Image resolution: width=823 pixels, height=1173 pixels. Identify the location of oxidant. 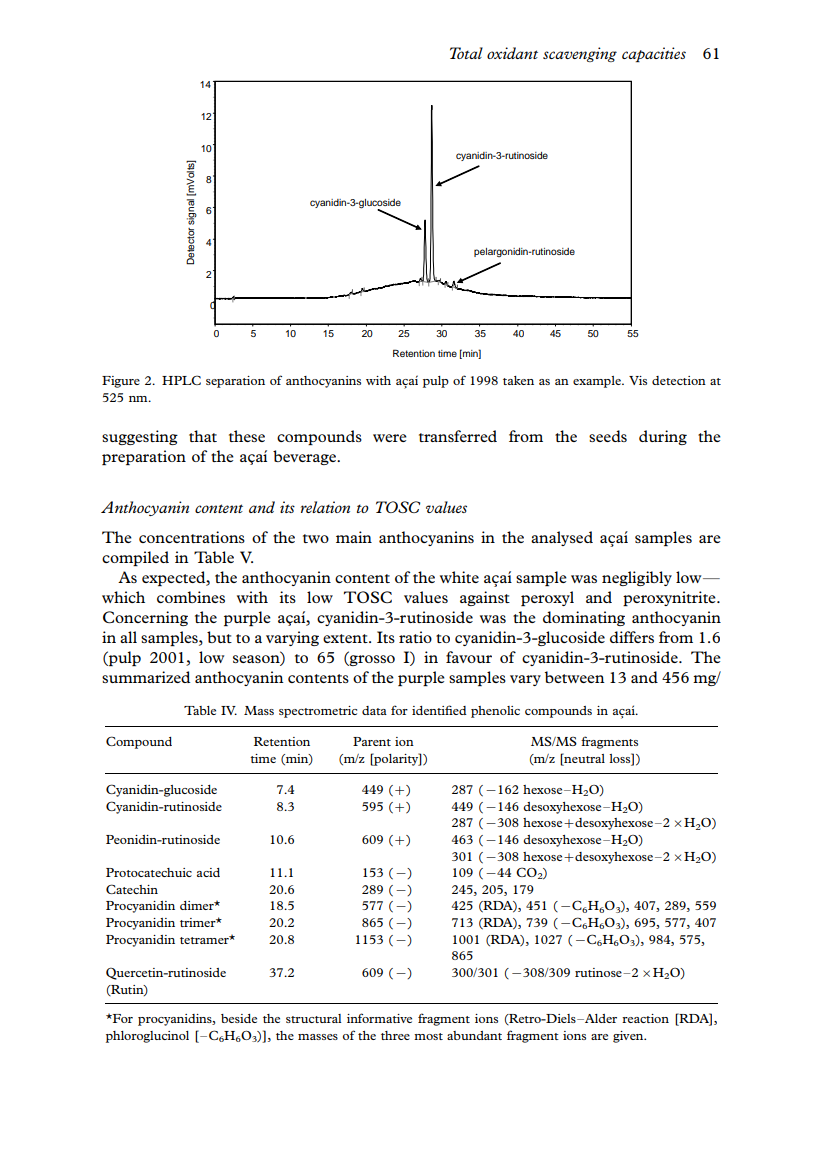
(512, 53).
